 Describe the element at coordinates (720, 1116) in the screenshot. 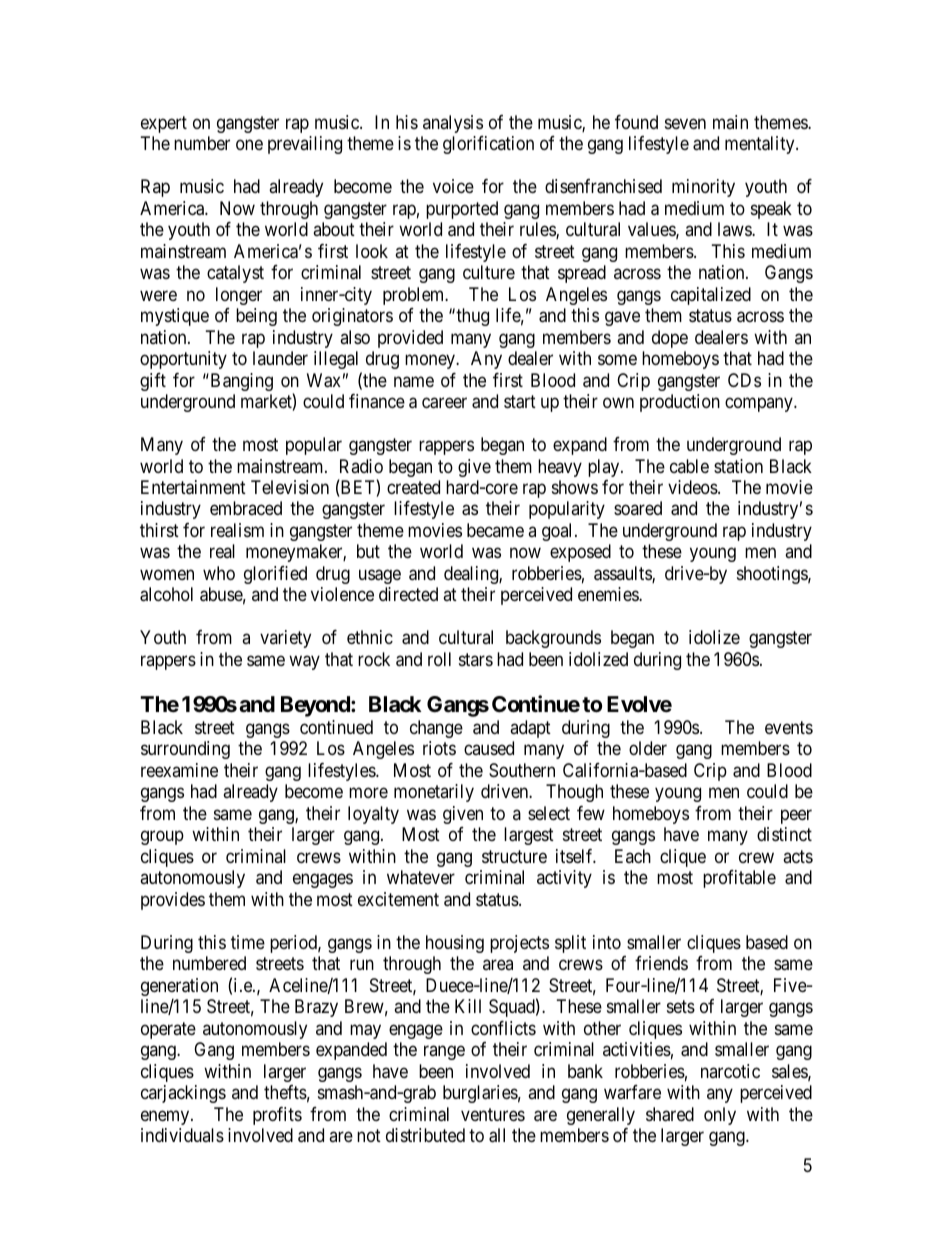

I see `only` at that location.
